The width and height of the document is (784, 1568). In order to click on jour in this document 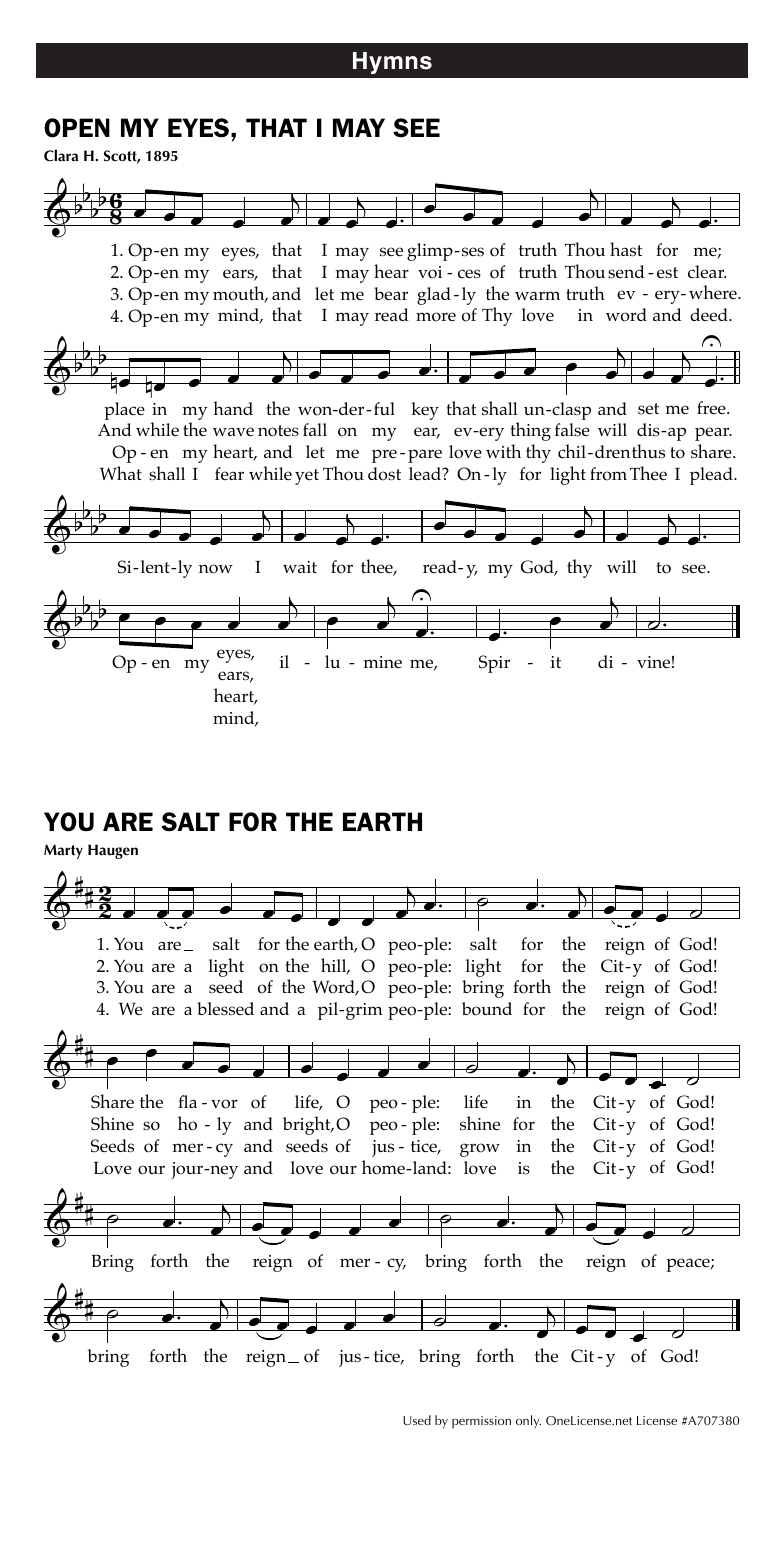, I will do `click(188, 1170)`.
